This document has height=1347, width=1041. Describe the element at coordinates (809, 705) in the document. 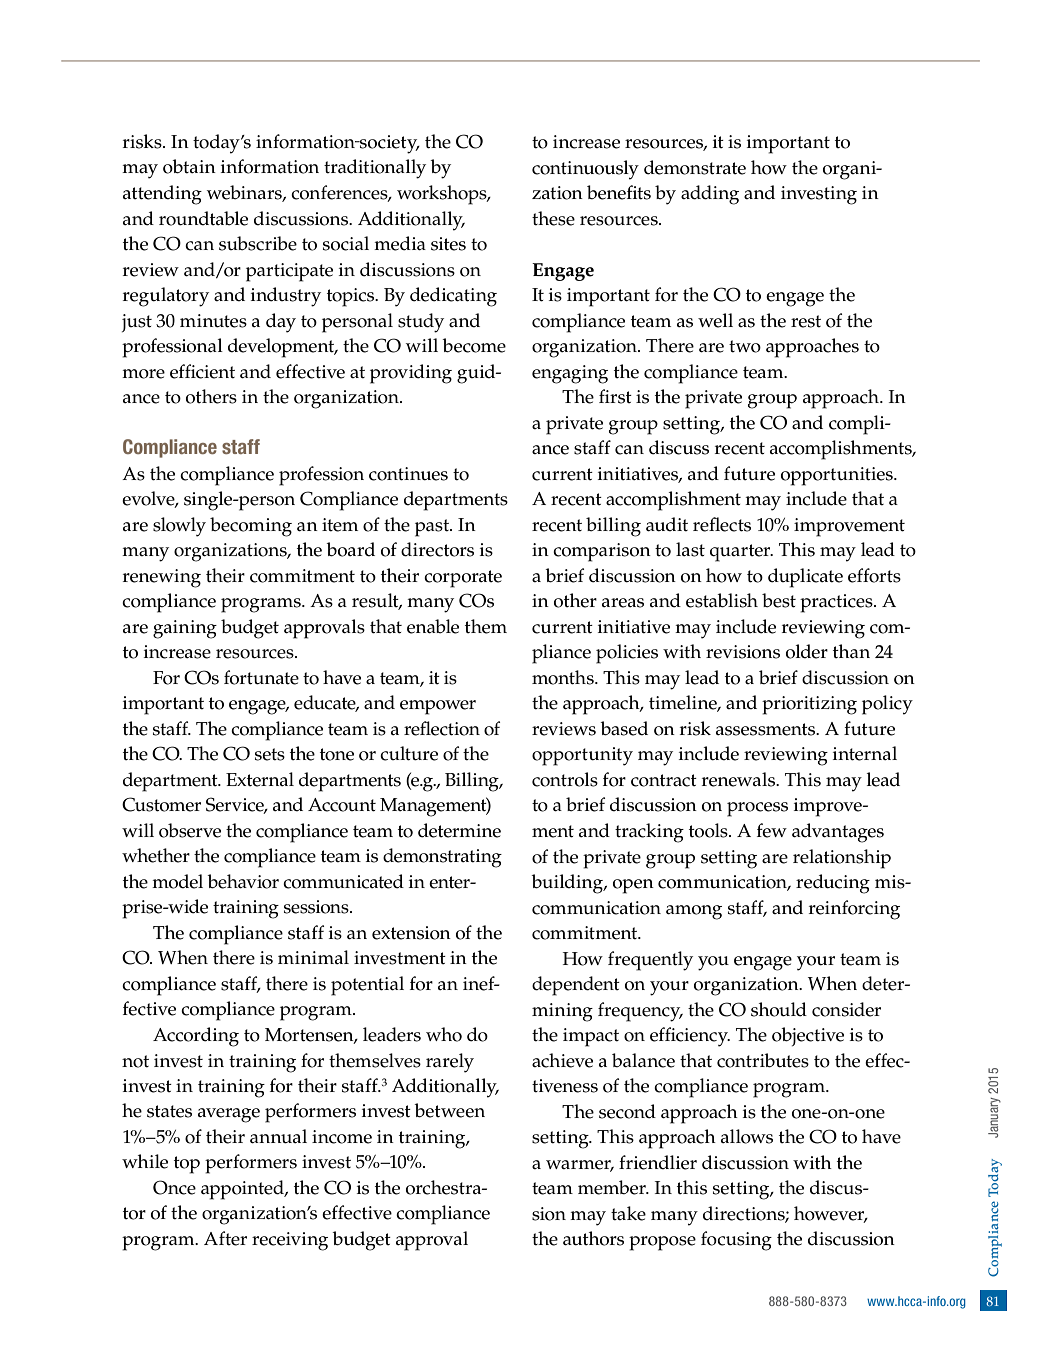

I see `prioritizing` at that location.
